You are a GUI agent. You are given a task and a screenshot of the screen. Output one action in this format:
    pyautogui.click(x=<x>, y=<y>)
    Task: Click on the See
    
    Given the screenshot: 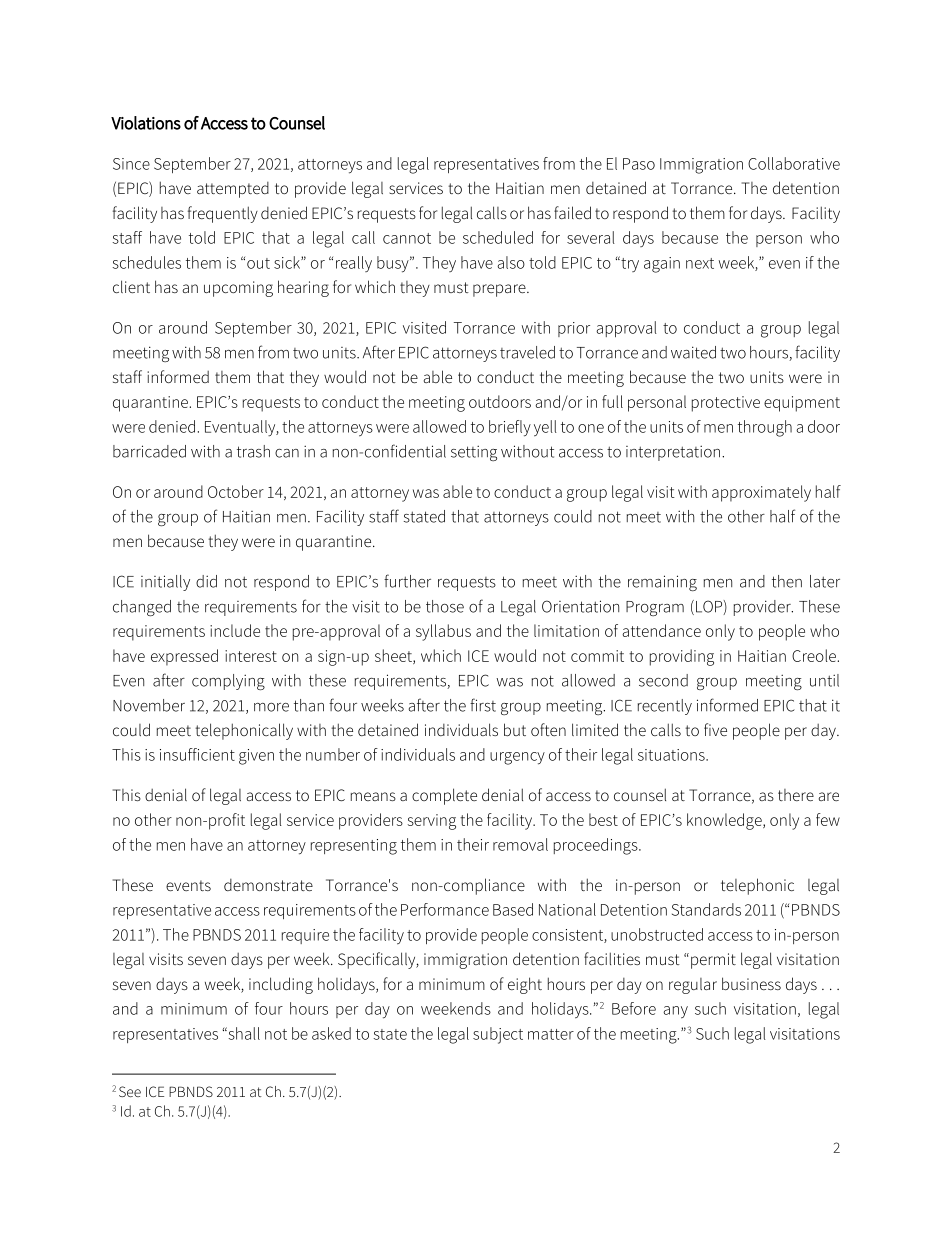 What is the action you would take?
    pyautogui.click(x=130, y=1091)
